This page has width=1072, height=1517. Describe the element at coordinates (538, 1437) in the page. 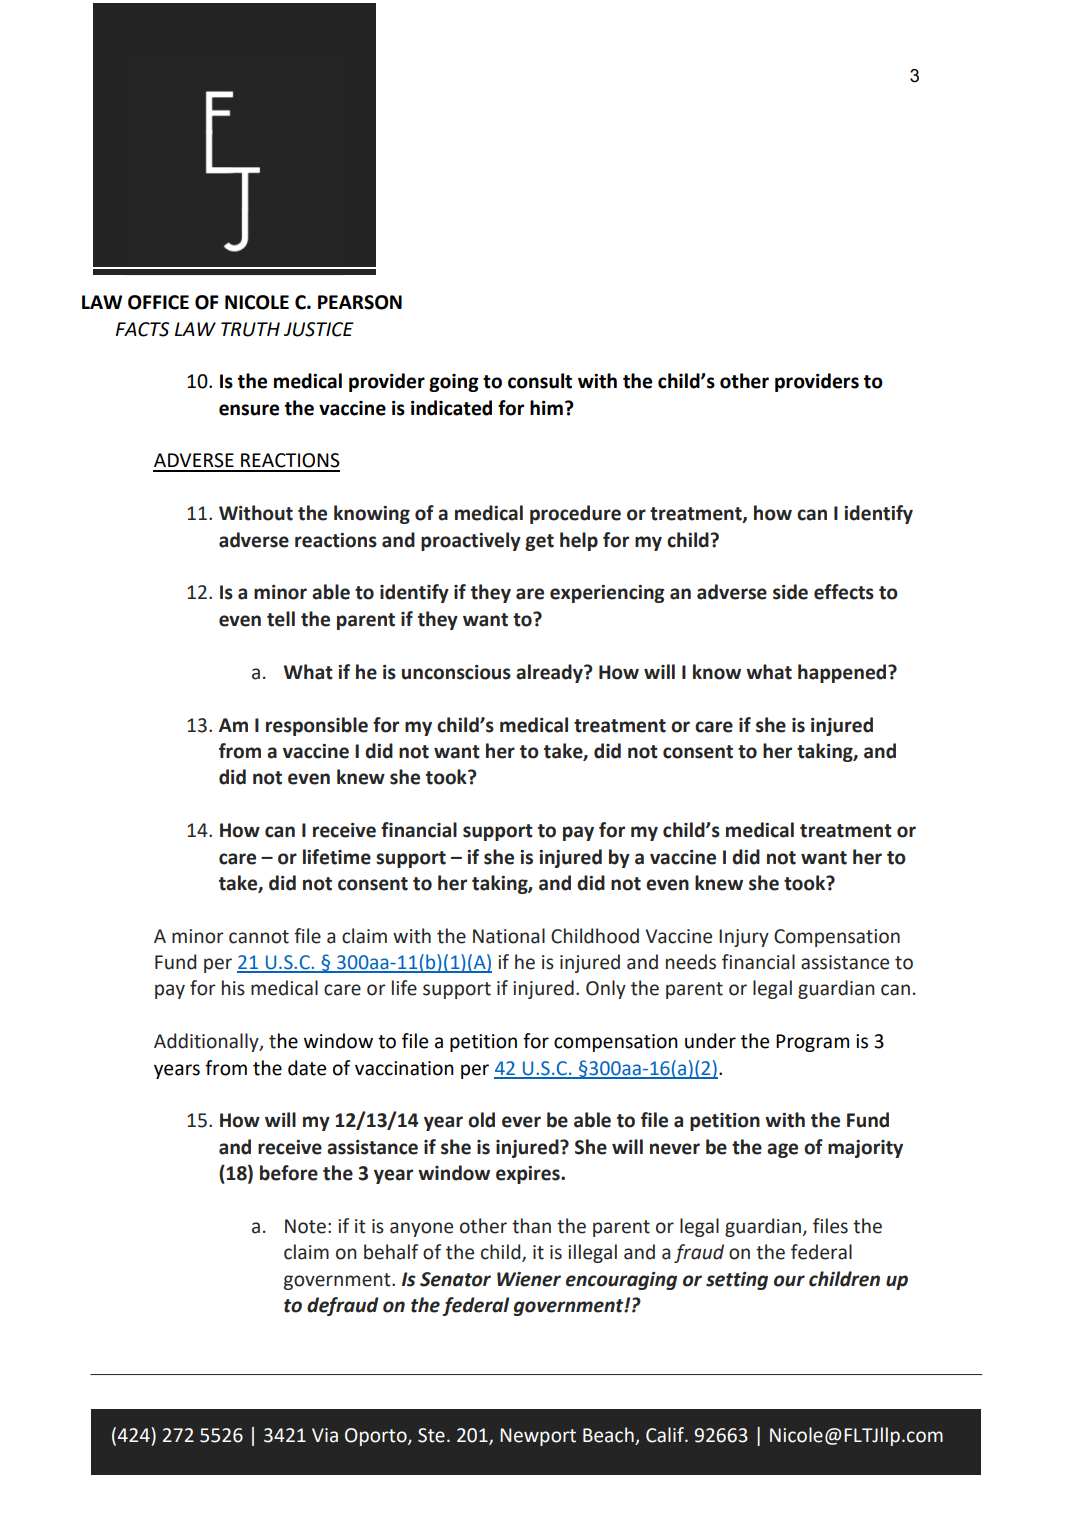

I see `Newport` at that location.
